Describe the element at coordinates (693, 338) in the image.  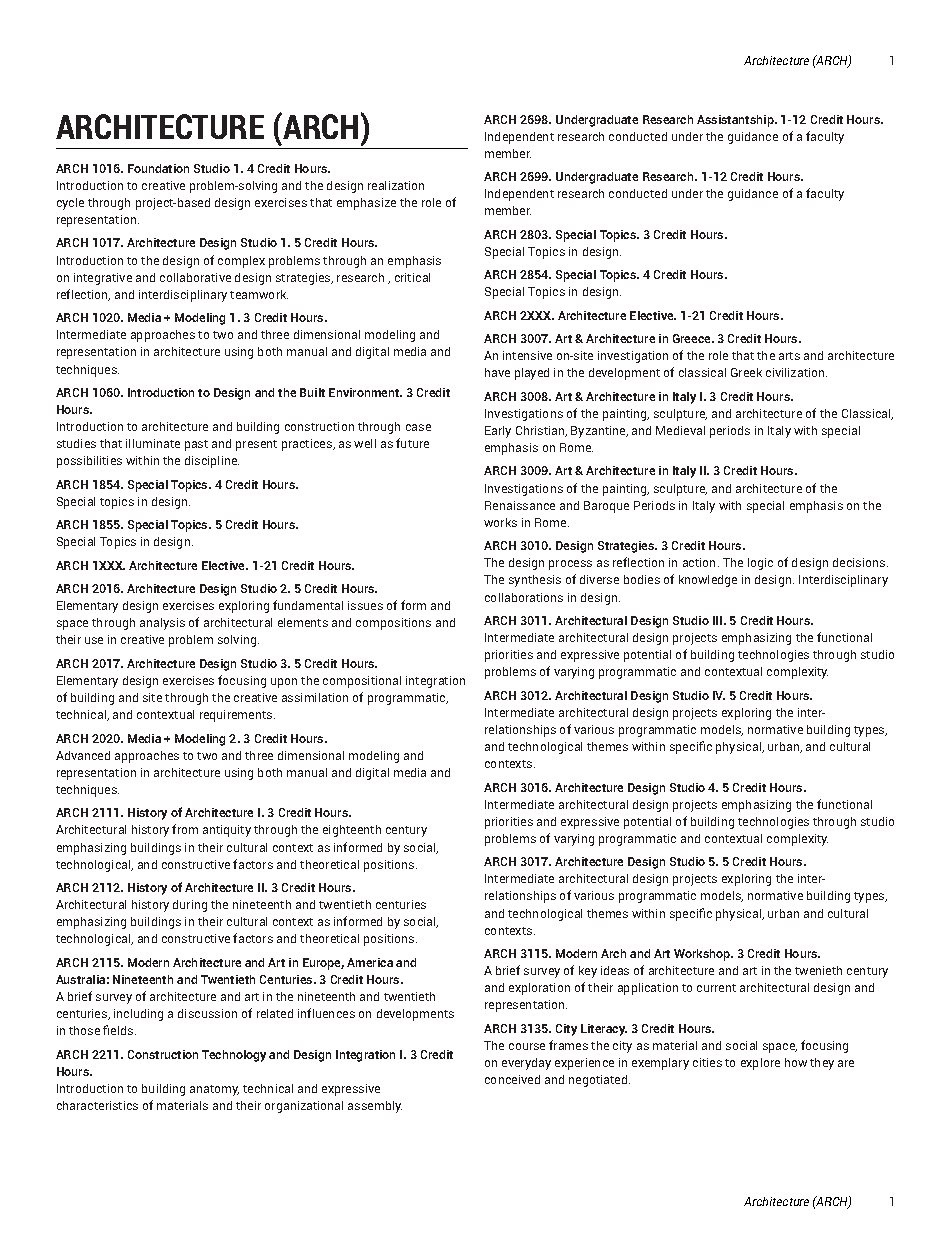
I see `Greece` at that location.
